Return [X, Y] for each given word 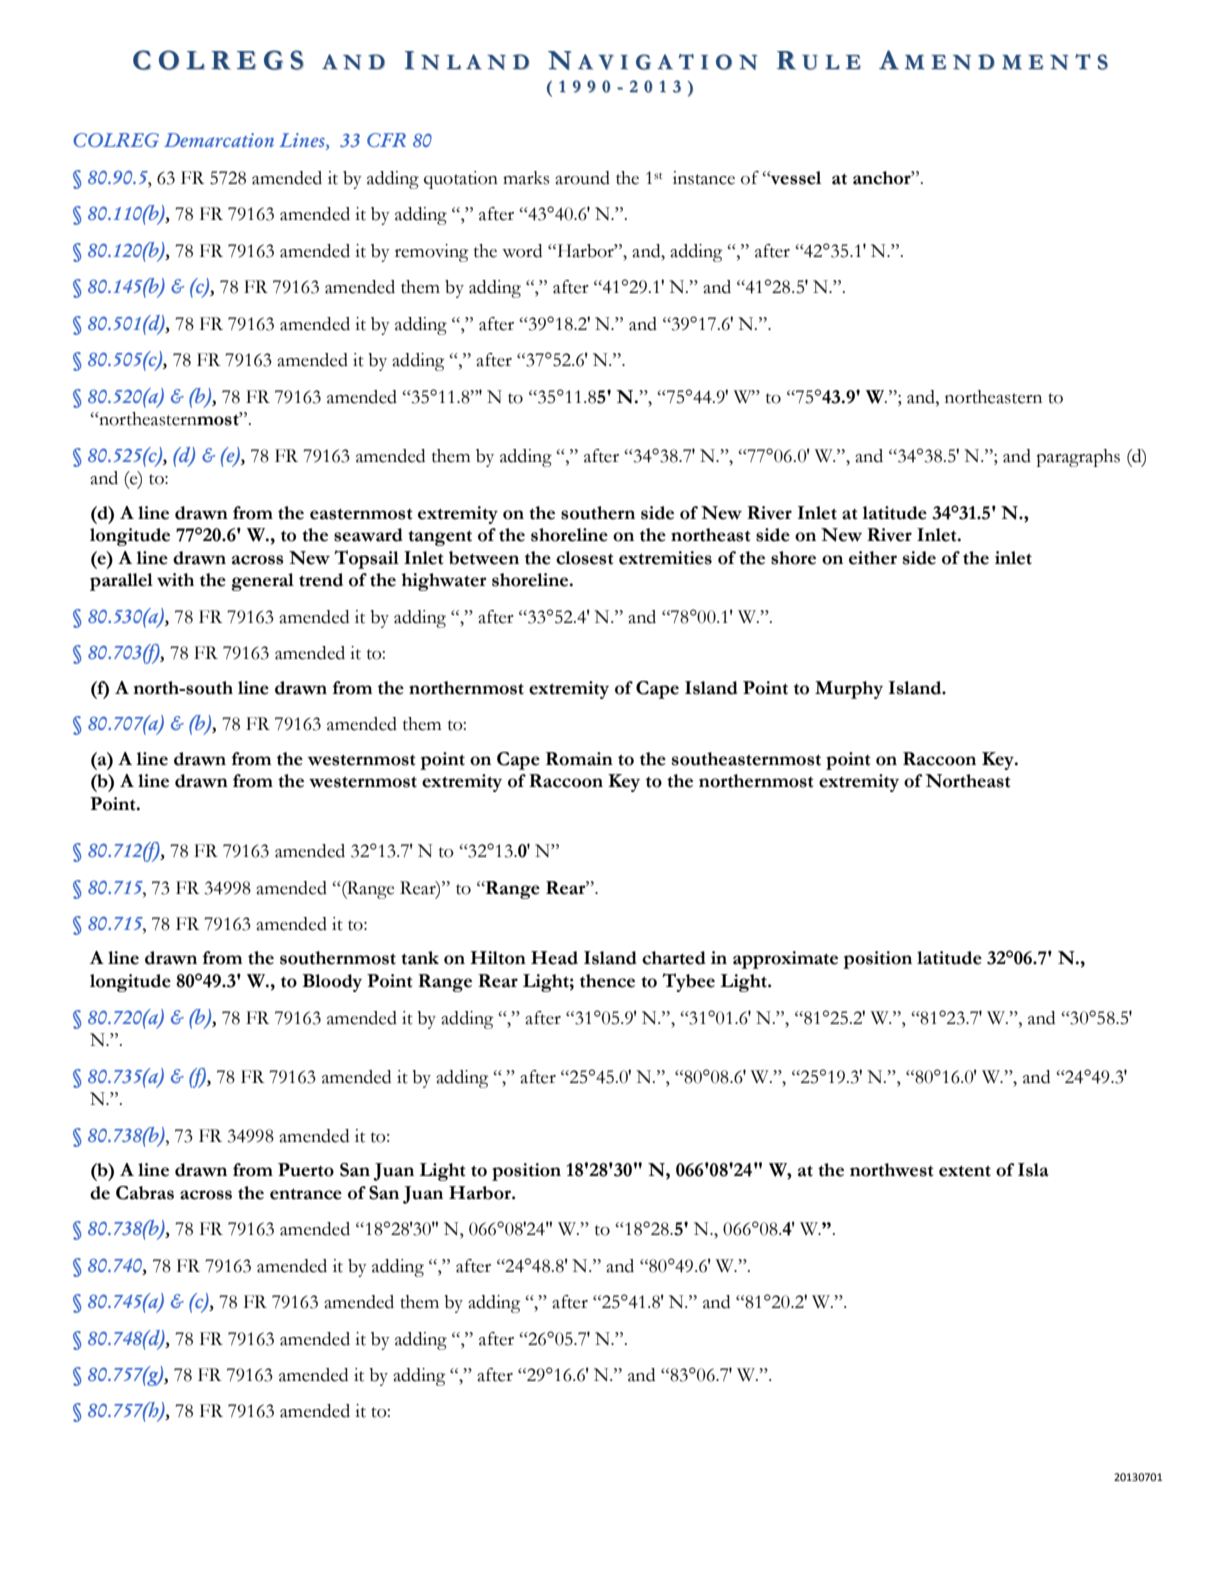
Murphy [849, 690]
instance [704, 178]
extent [965, 1171]
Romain [579, 759]
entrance [306, 1194]
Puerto [306, 1170]
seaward [368, 535]
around [582, 178]
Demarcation [219, 140]
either [873, 558]
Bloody [332, 983]
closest [585, 558]
